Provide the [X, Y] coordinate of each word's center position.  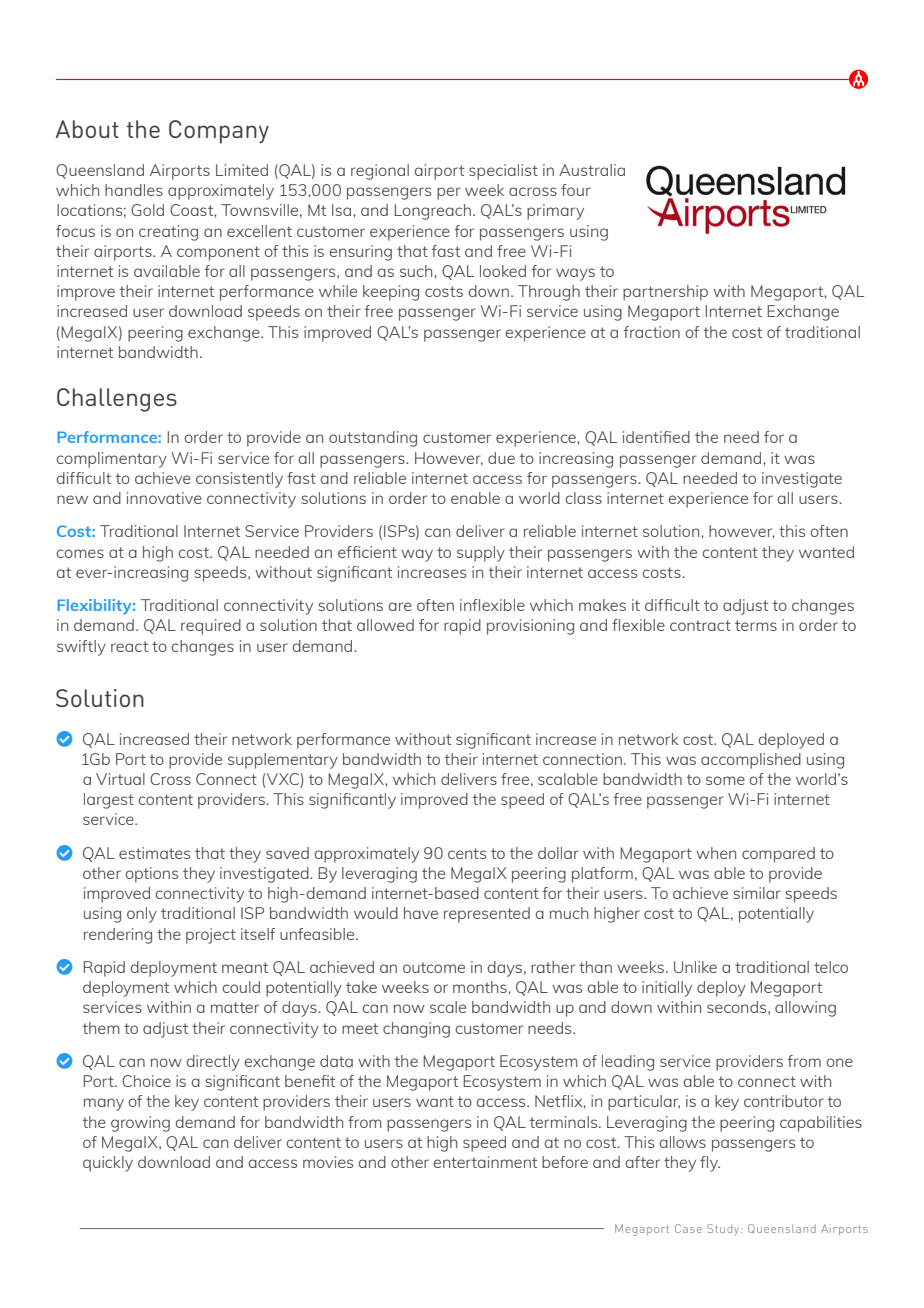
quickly [108, 1164]
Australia [592, 170]
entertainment [485, 1162]
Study [723, 1230]
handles [134, 190]
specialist [503, 172]
